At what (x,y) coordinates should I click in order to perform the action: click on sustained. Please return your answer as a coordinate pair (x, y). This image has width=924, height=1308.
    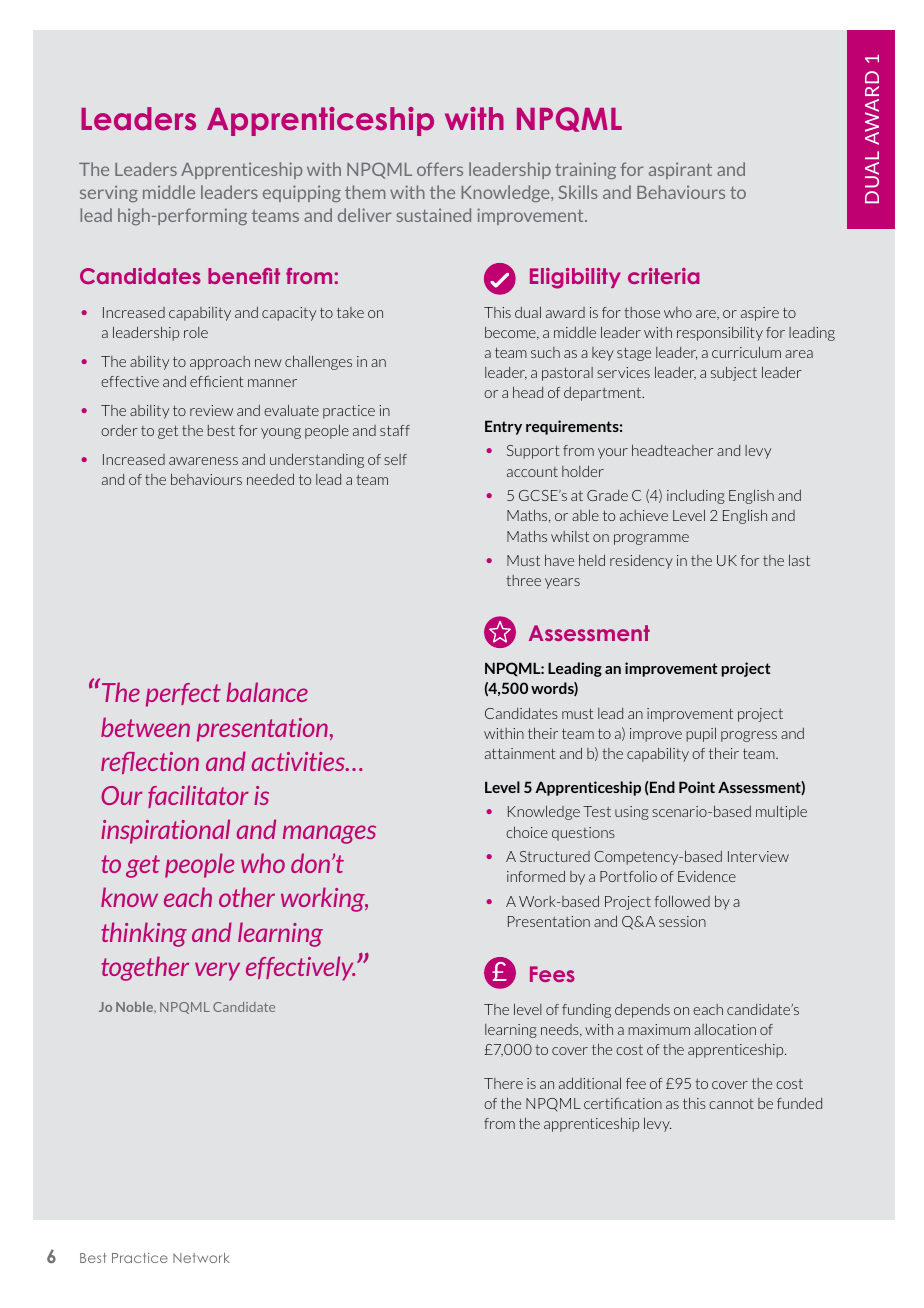
    Looking at the image, I should click on (434, 215).
